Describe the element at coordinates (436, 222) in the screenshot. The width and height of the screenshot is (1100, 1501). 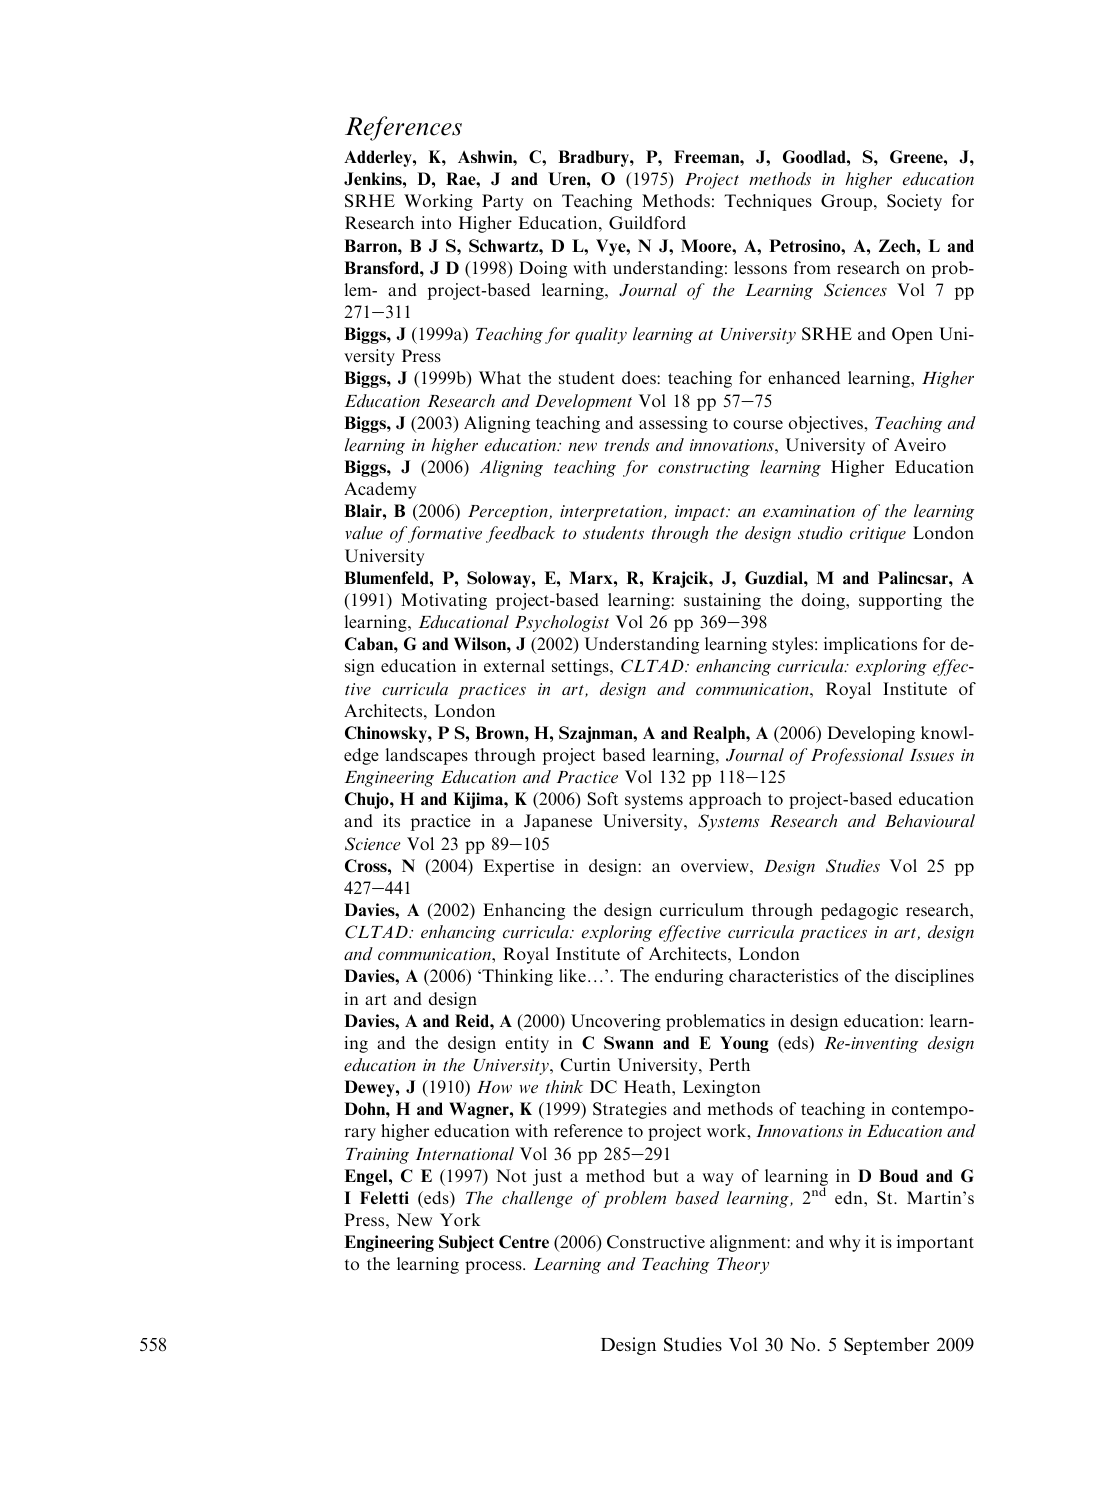
I see `into` at that location.
